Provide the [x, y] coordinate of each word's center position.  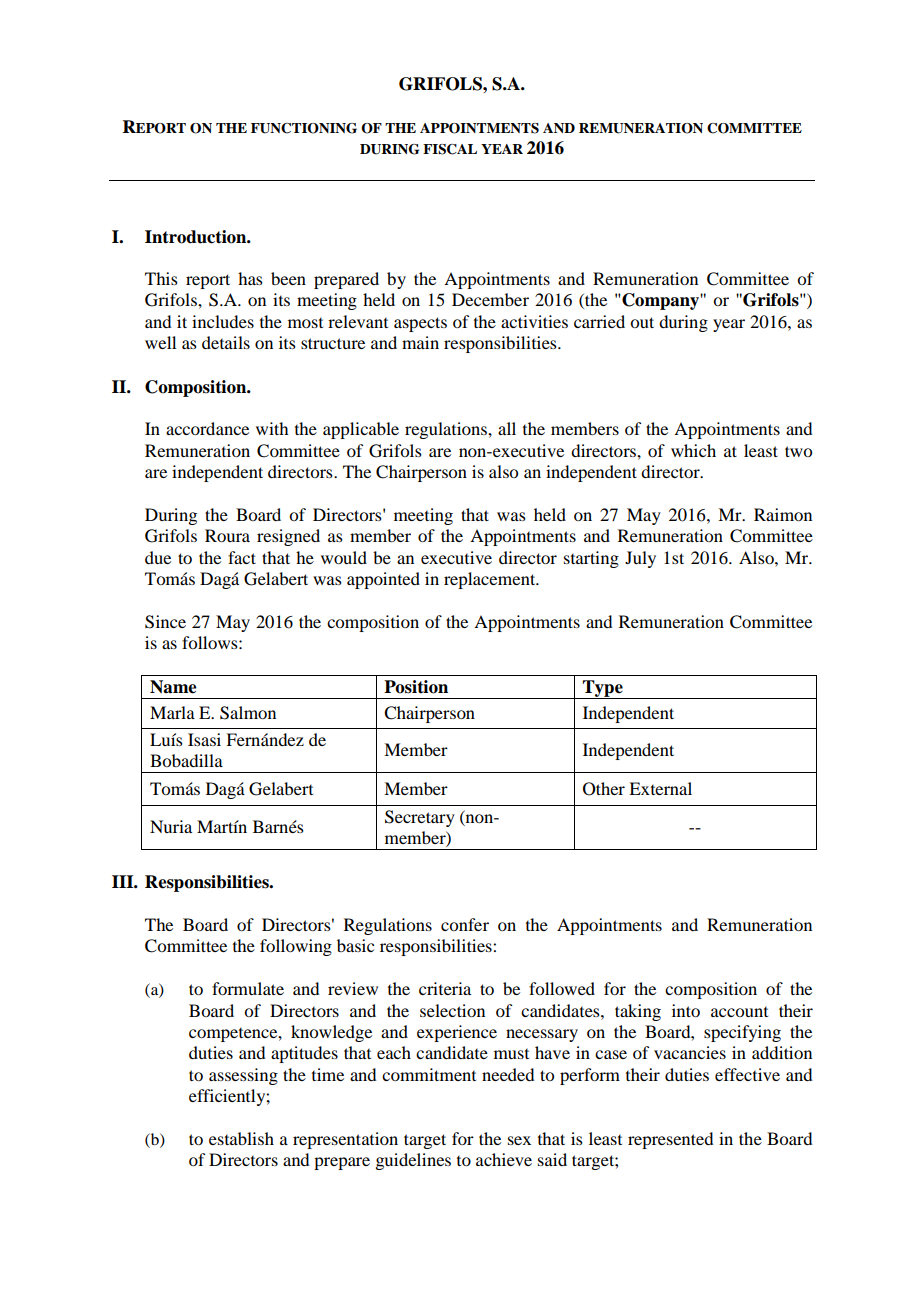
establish [241, 1138]
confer [465, 924]
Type [603, 689]
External [660, 788]
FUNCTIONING [304, 128]
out [642, 322]
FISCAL [450, 149]
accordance [207, 428]
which [693, 450]
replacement [491, 580]
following [296, 947]
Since [165, 622]
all [507, 428]
